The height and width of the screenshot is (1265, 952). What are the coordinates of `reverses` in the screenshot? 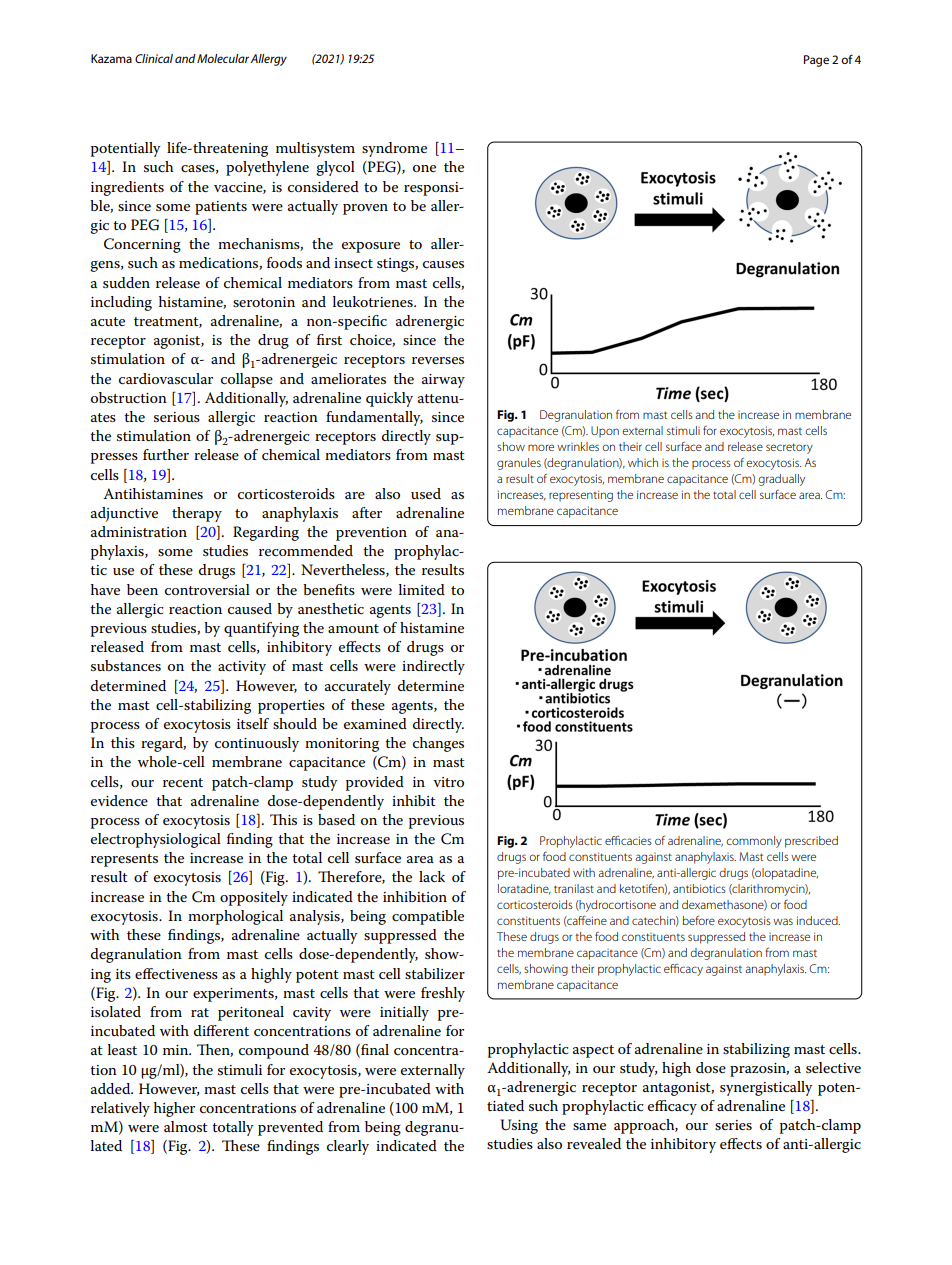 It's located at (438, 360).
